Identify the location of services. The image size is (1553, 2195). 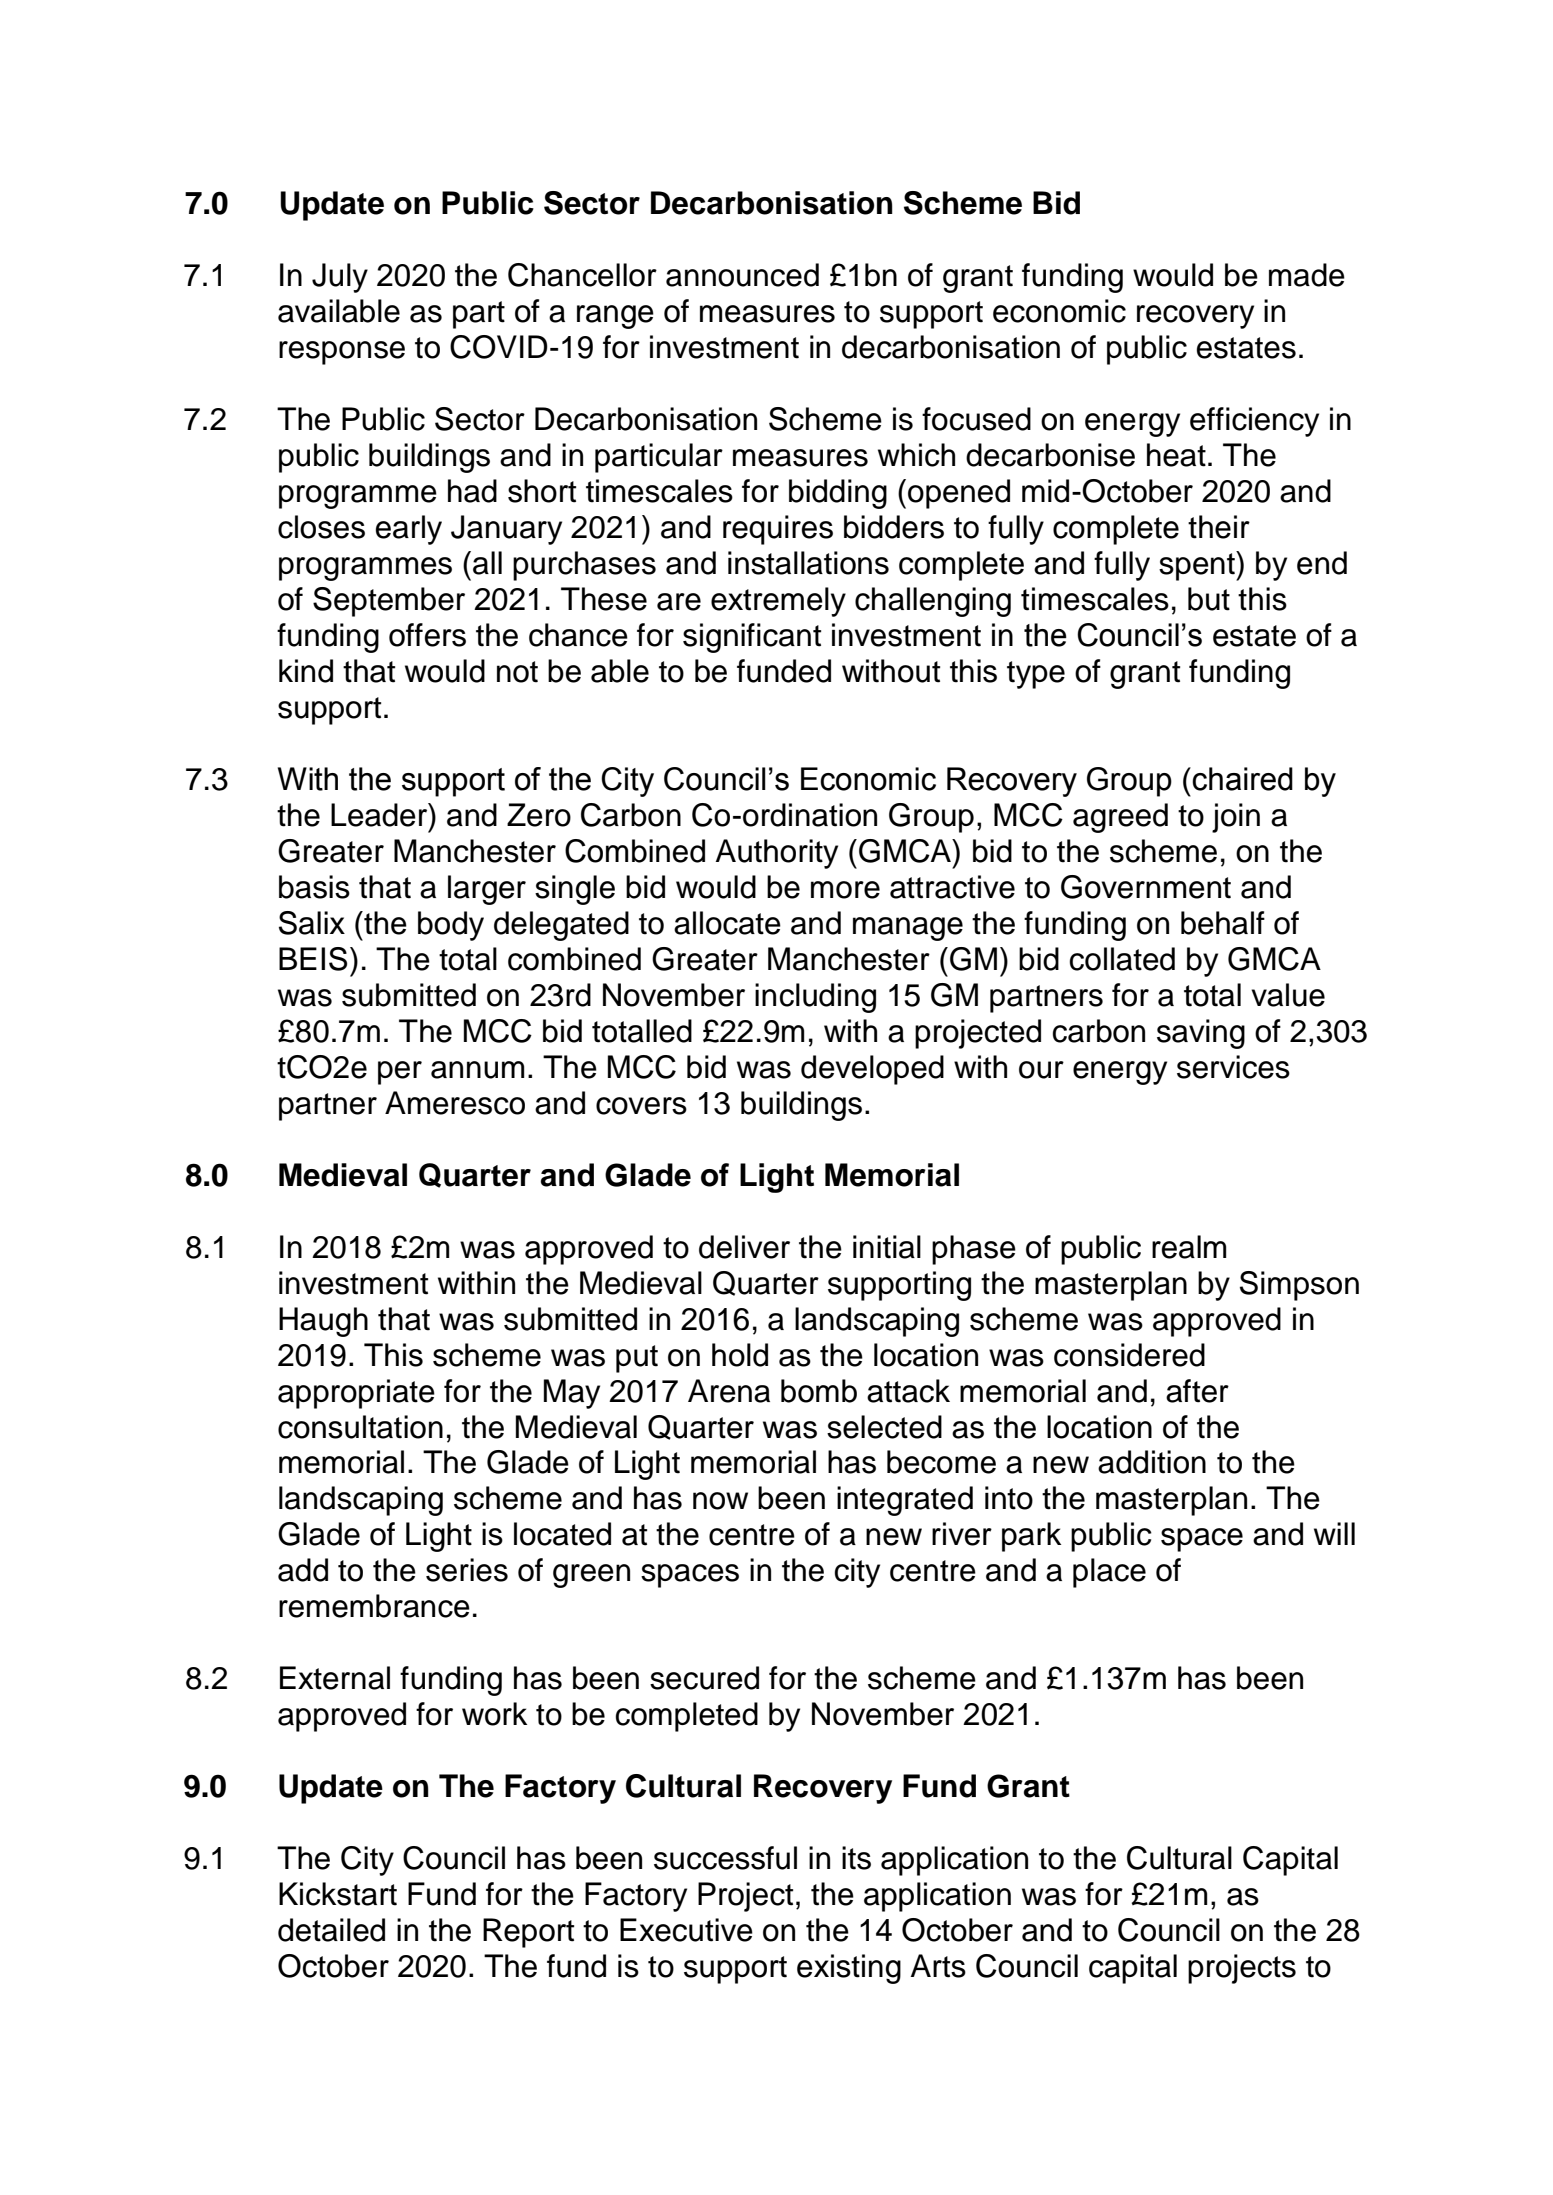
(1233, 1067).
